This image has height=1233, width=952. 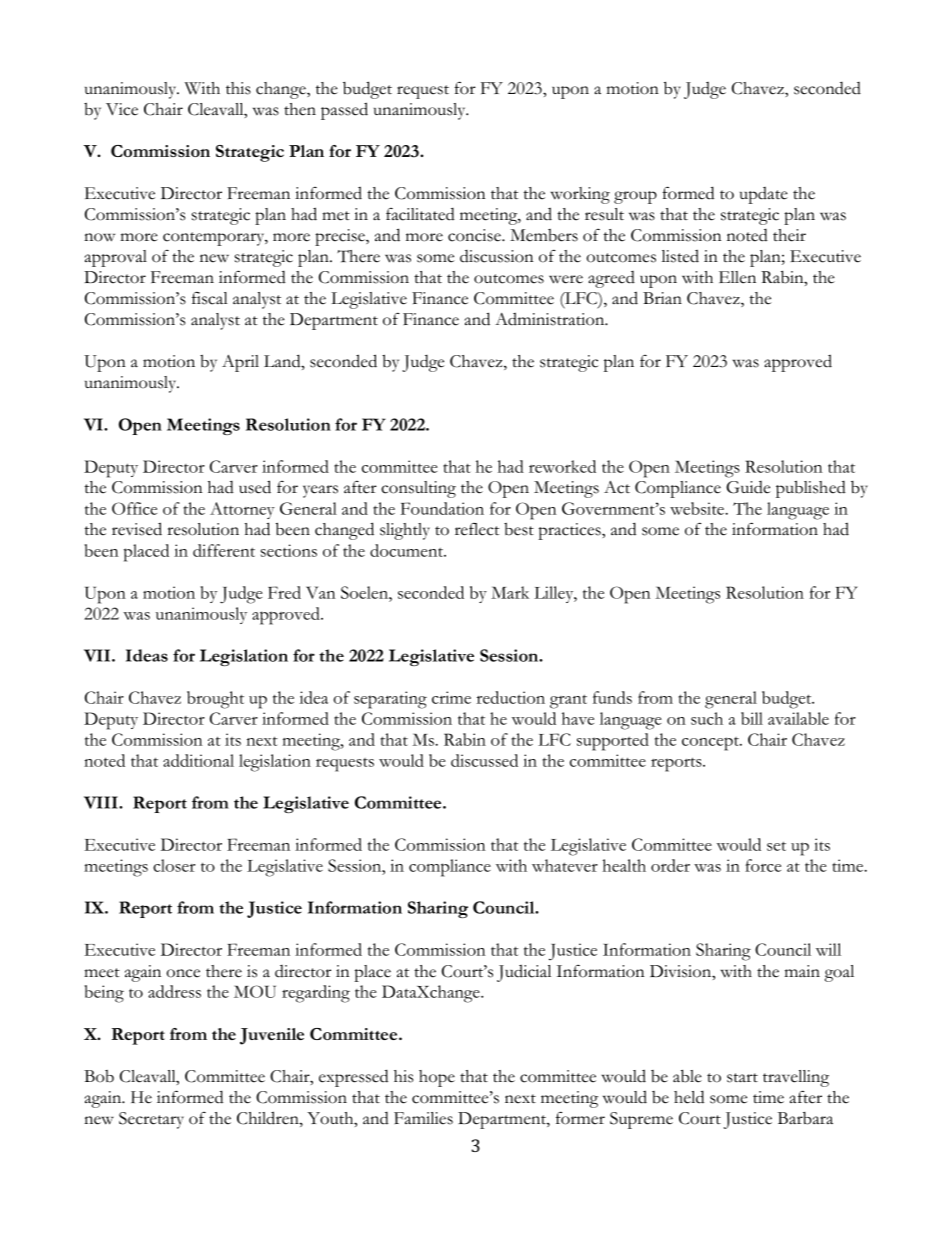 What do you see at coordinates (151, 1120) in the image?
I see `Secretary` at bounding box center [151, 1120].
